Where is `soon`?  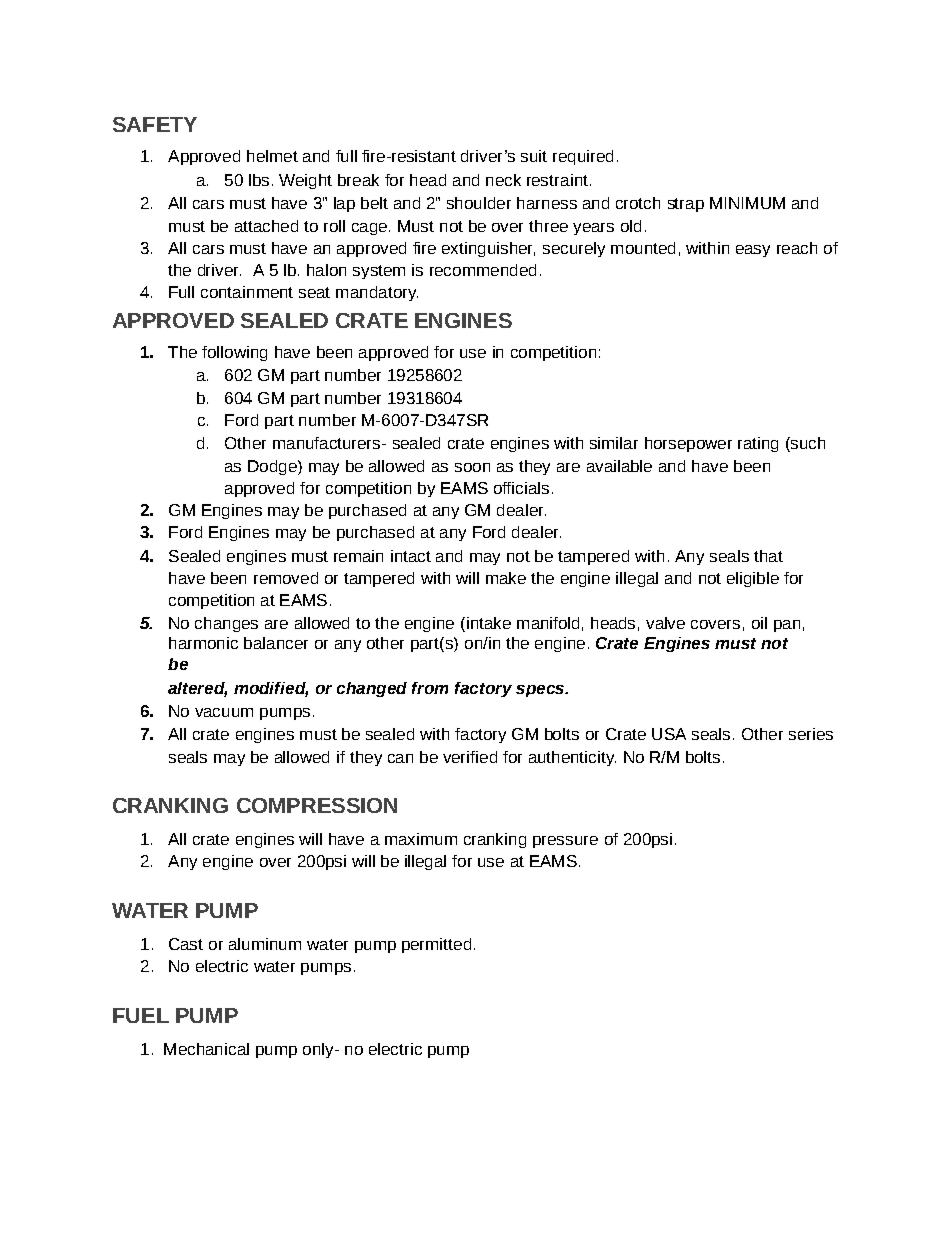
soon is located at coordinates (472, 467).
